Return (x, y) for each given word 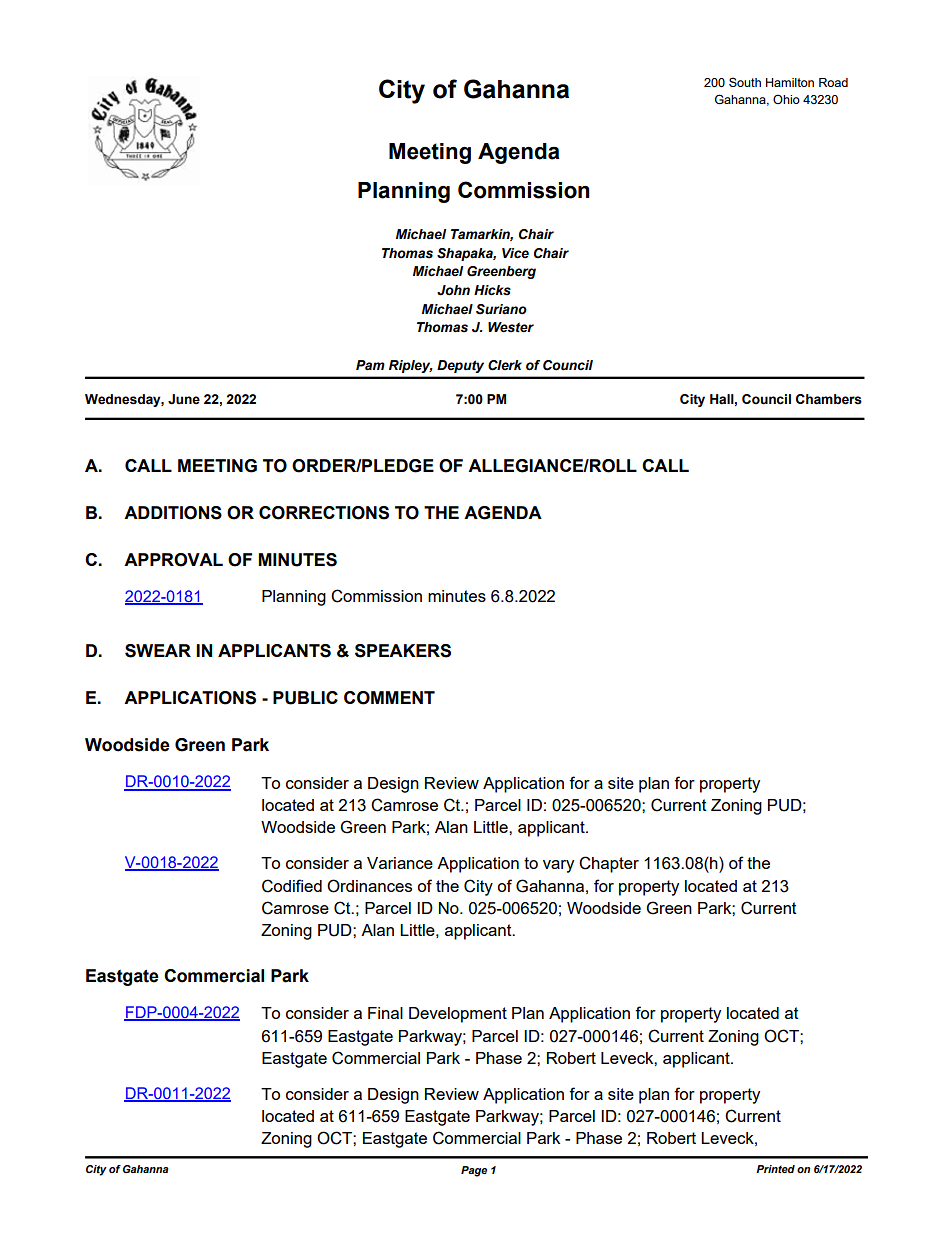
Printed (775, 1169)
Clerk (505, 365)
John (453, 290)
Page (474, 1171)
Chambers (829, 399)
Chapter (609, 864)
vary (558, 866)
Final (385, 1013)
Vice (515, 253)
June (184, 399)
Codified (292, 886)
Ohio (786, 99)
